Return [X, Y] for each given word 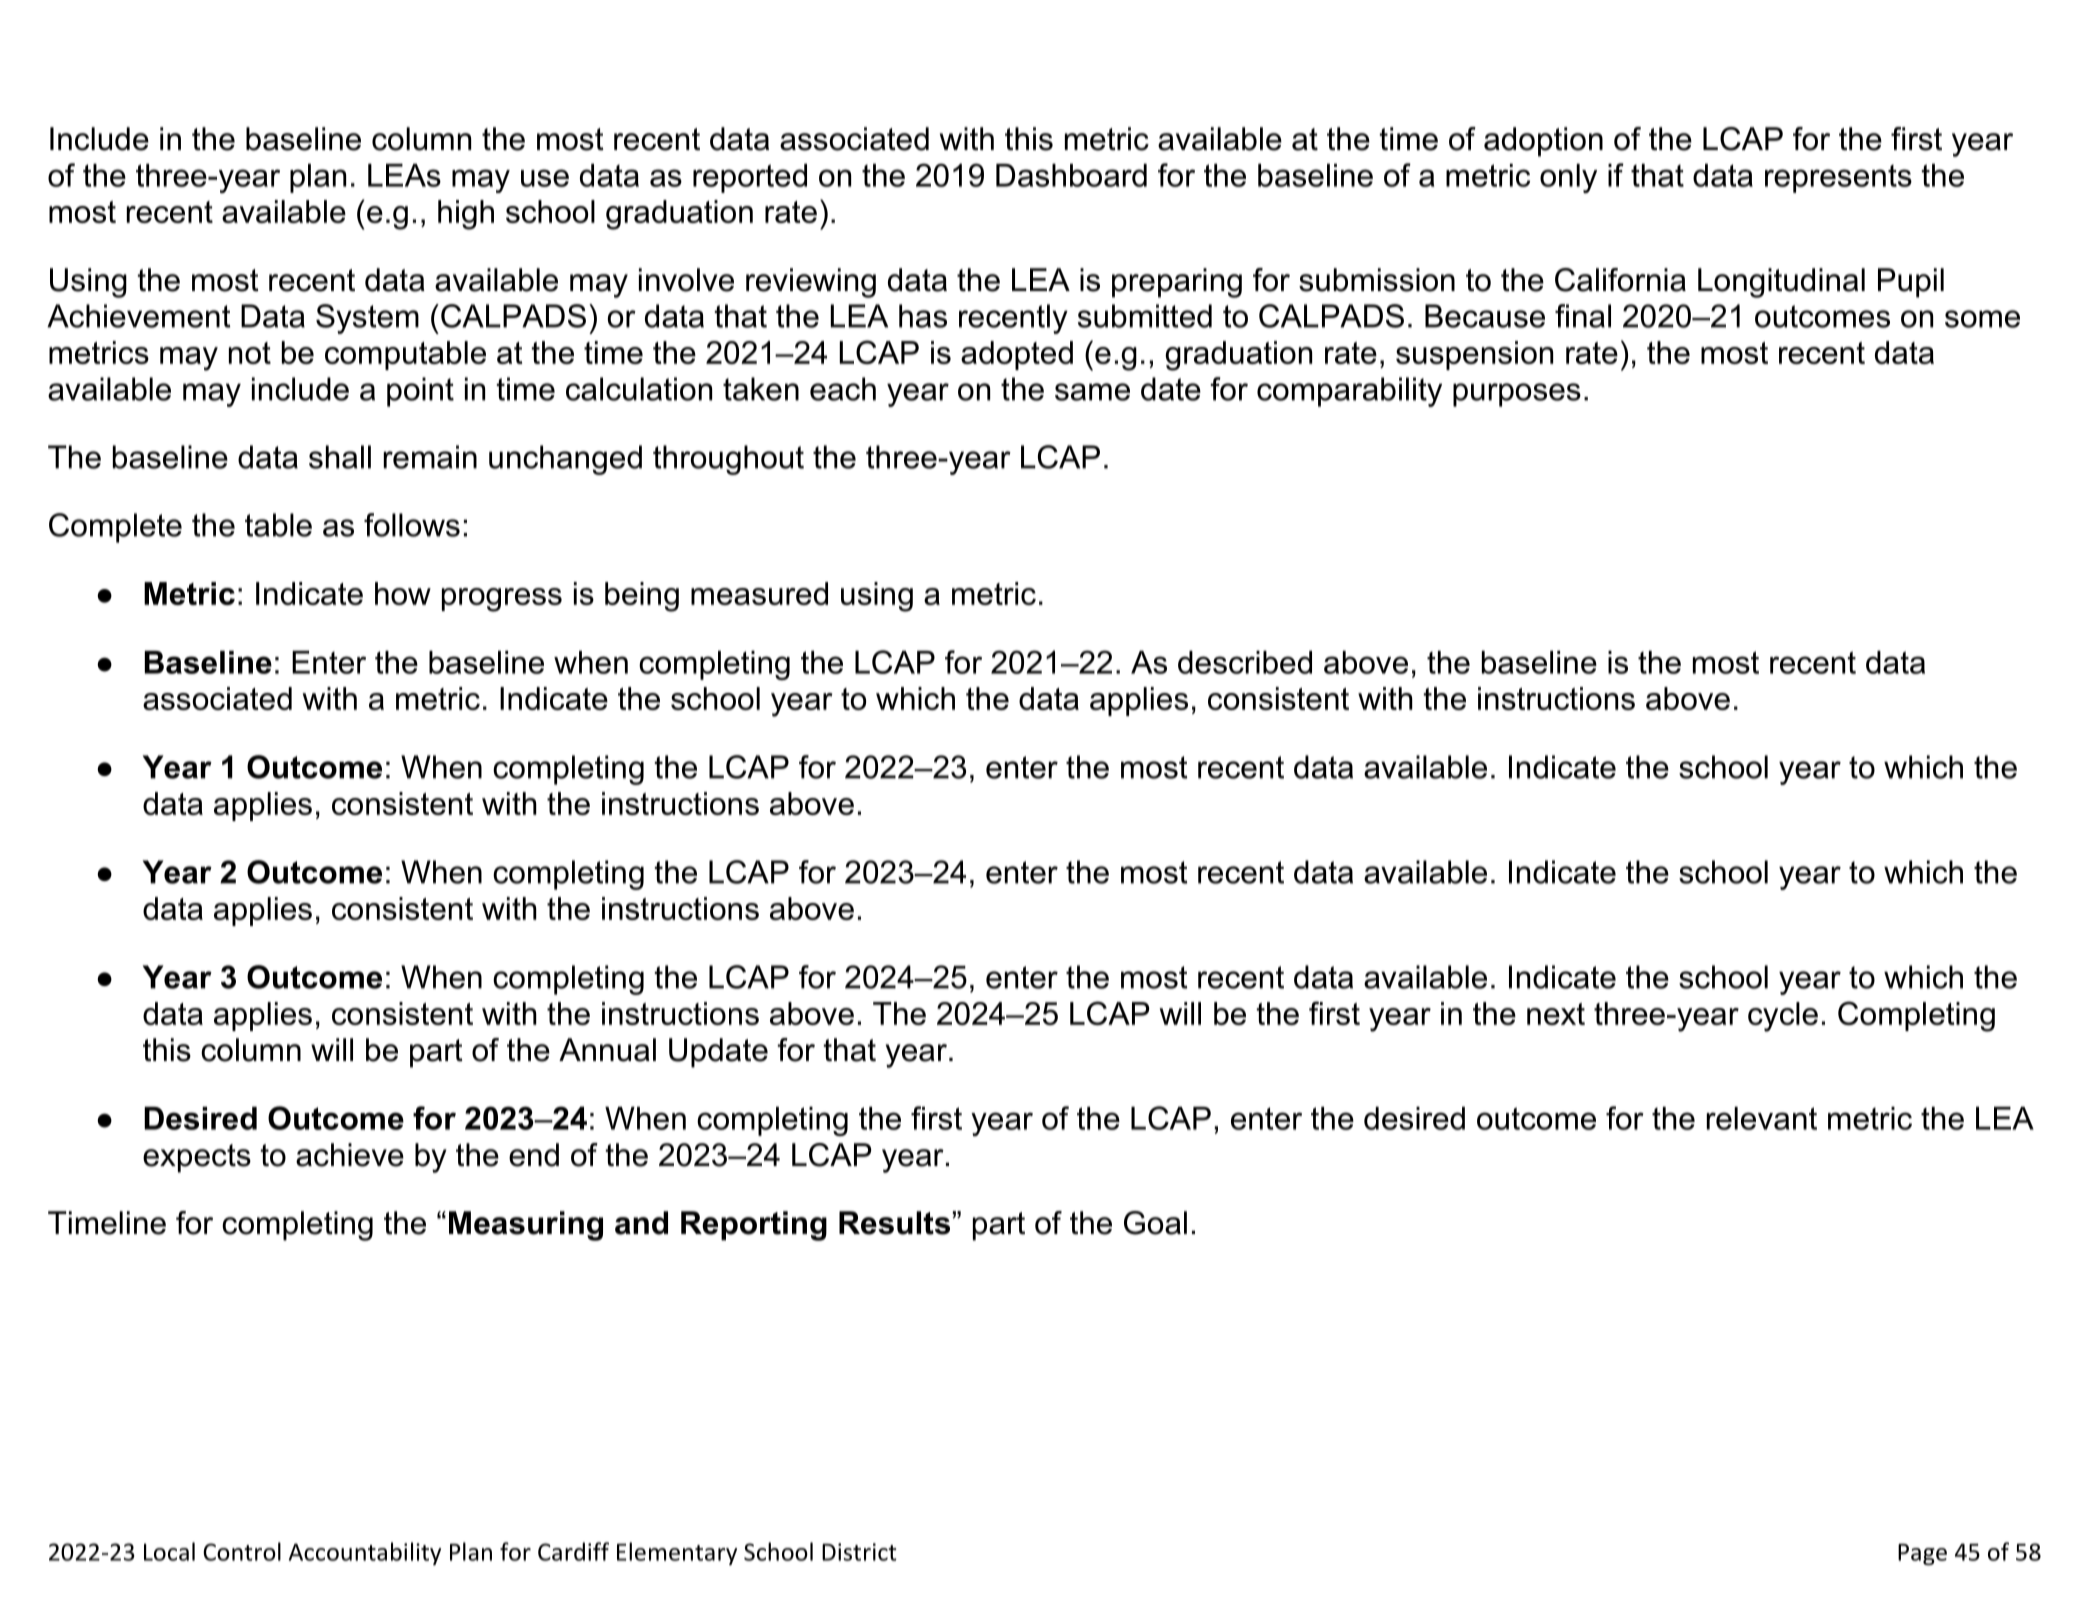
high [466, 215]
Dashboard [1071, 175]
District [859, 1552]
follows [412, 525]
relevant [1762, 1118]
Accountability [365, 1553]
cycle [1783, 1017]
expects [197, 1158]
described [1245, 662]
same [1092, 392]
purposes [1517, 395]
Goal [1155, 1223]
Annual [607, 1050]
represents [1838, 178]
